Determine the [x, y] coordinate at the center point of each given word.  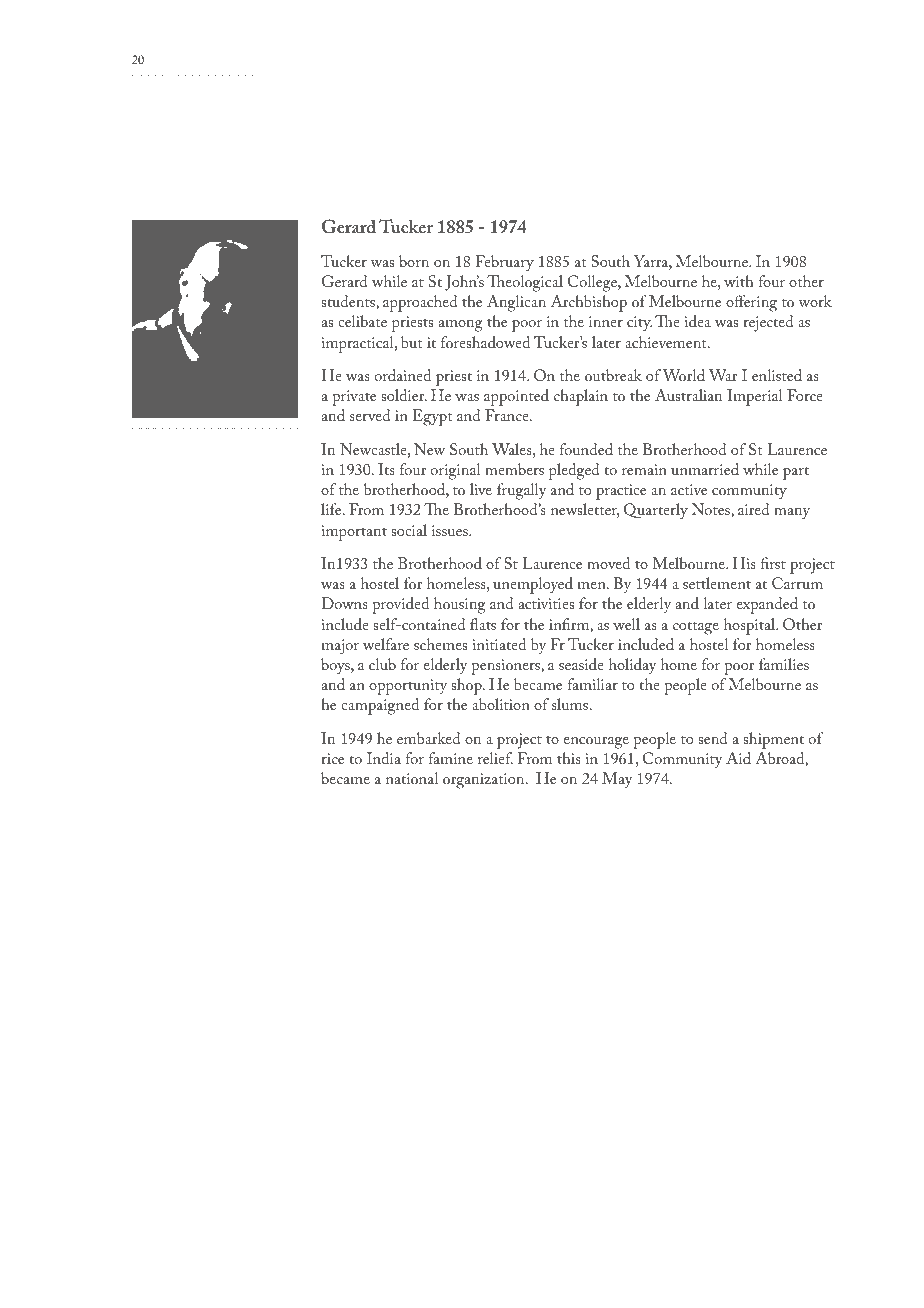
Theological [525, 283]
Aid [738, 758]
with [739, 281]
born [414, 261]
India [384, 758]
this [569, 758]
